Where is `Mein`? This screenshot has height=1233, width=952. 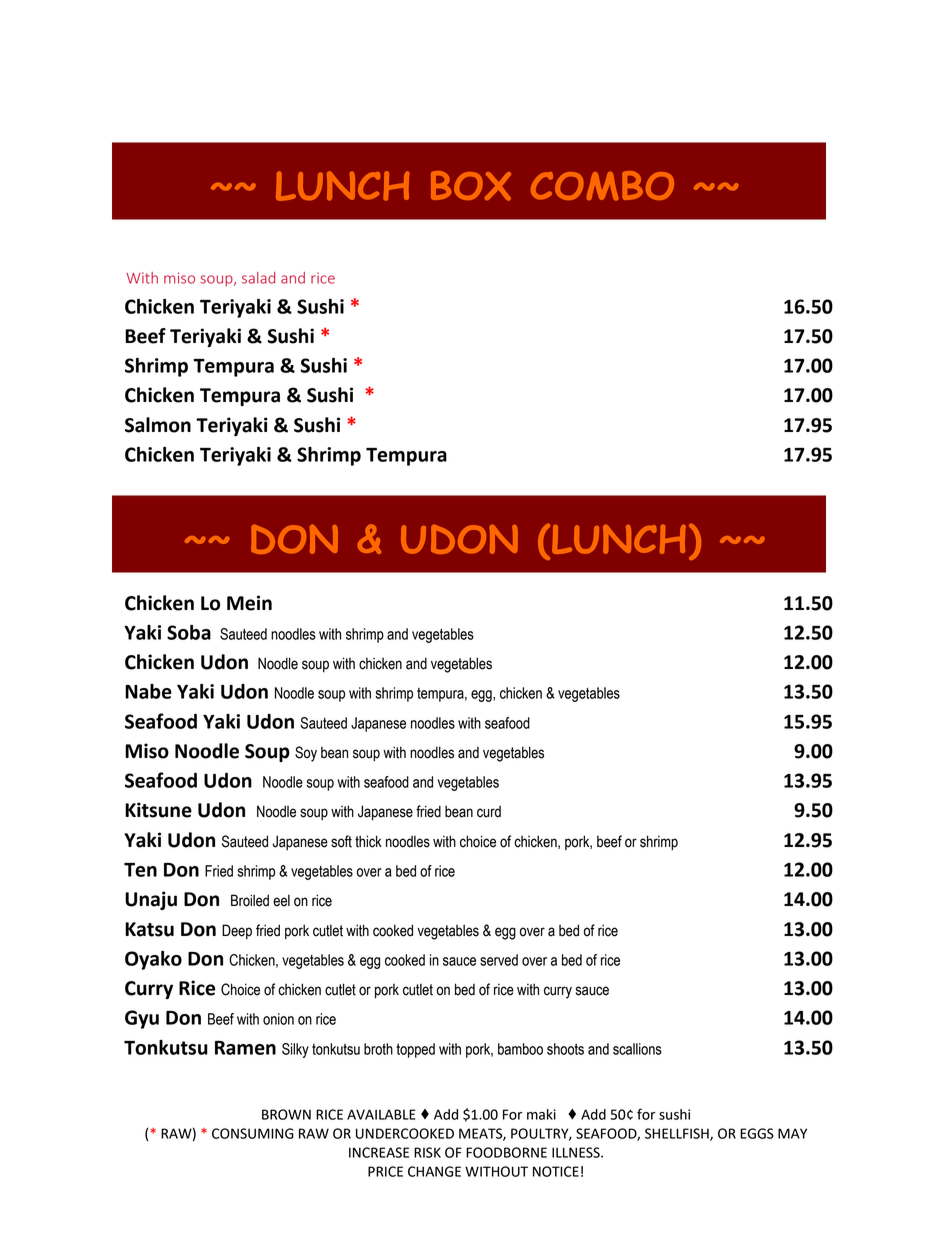
Mein is located at coordinates (249, 603).
